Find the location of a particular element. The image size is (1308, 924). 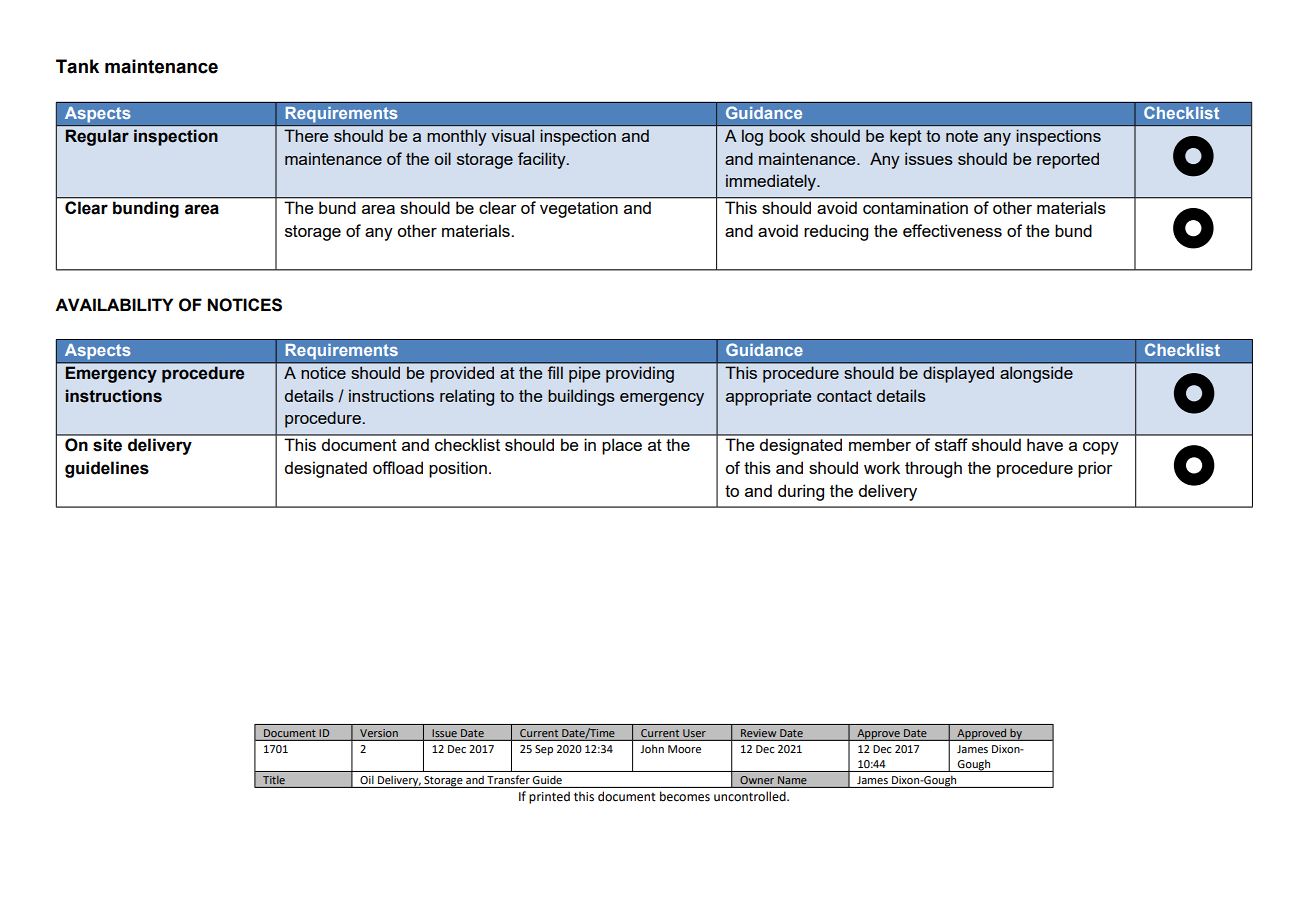

uncontrolled is located at coordinates (751, 796).
